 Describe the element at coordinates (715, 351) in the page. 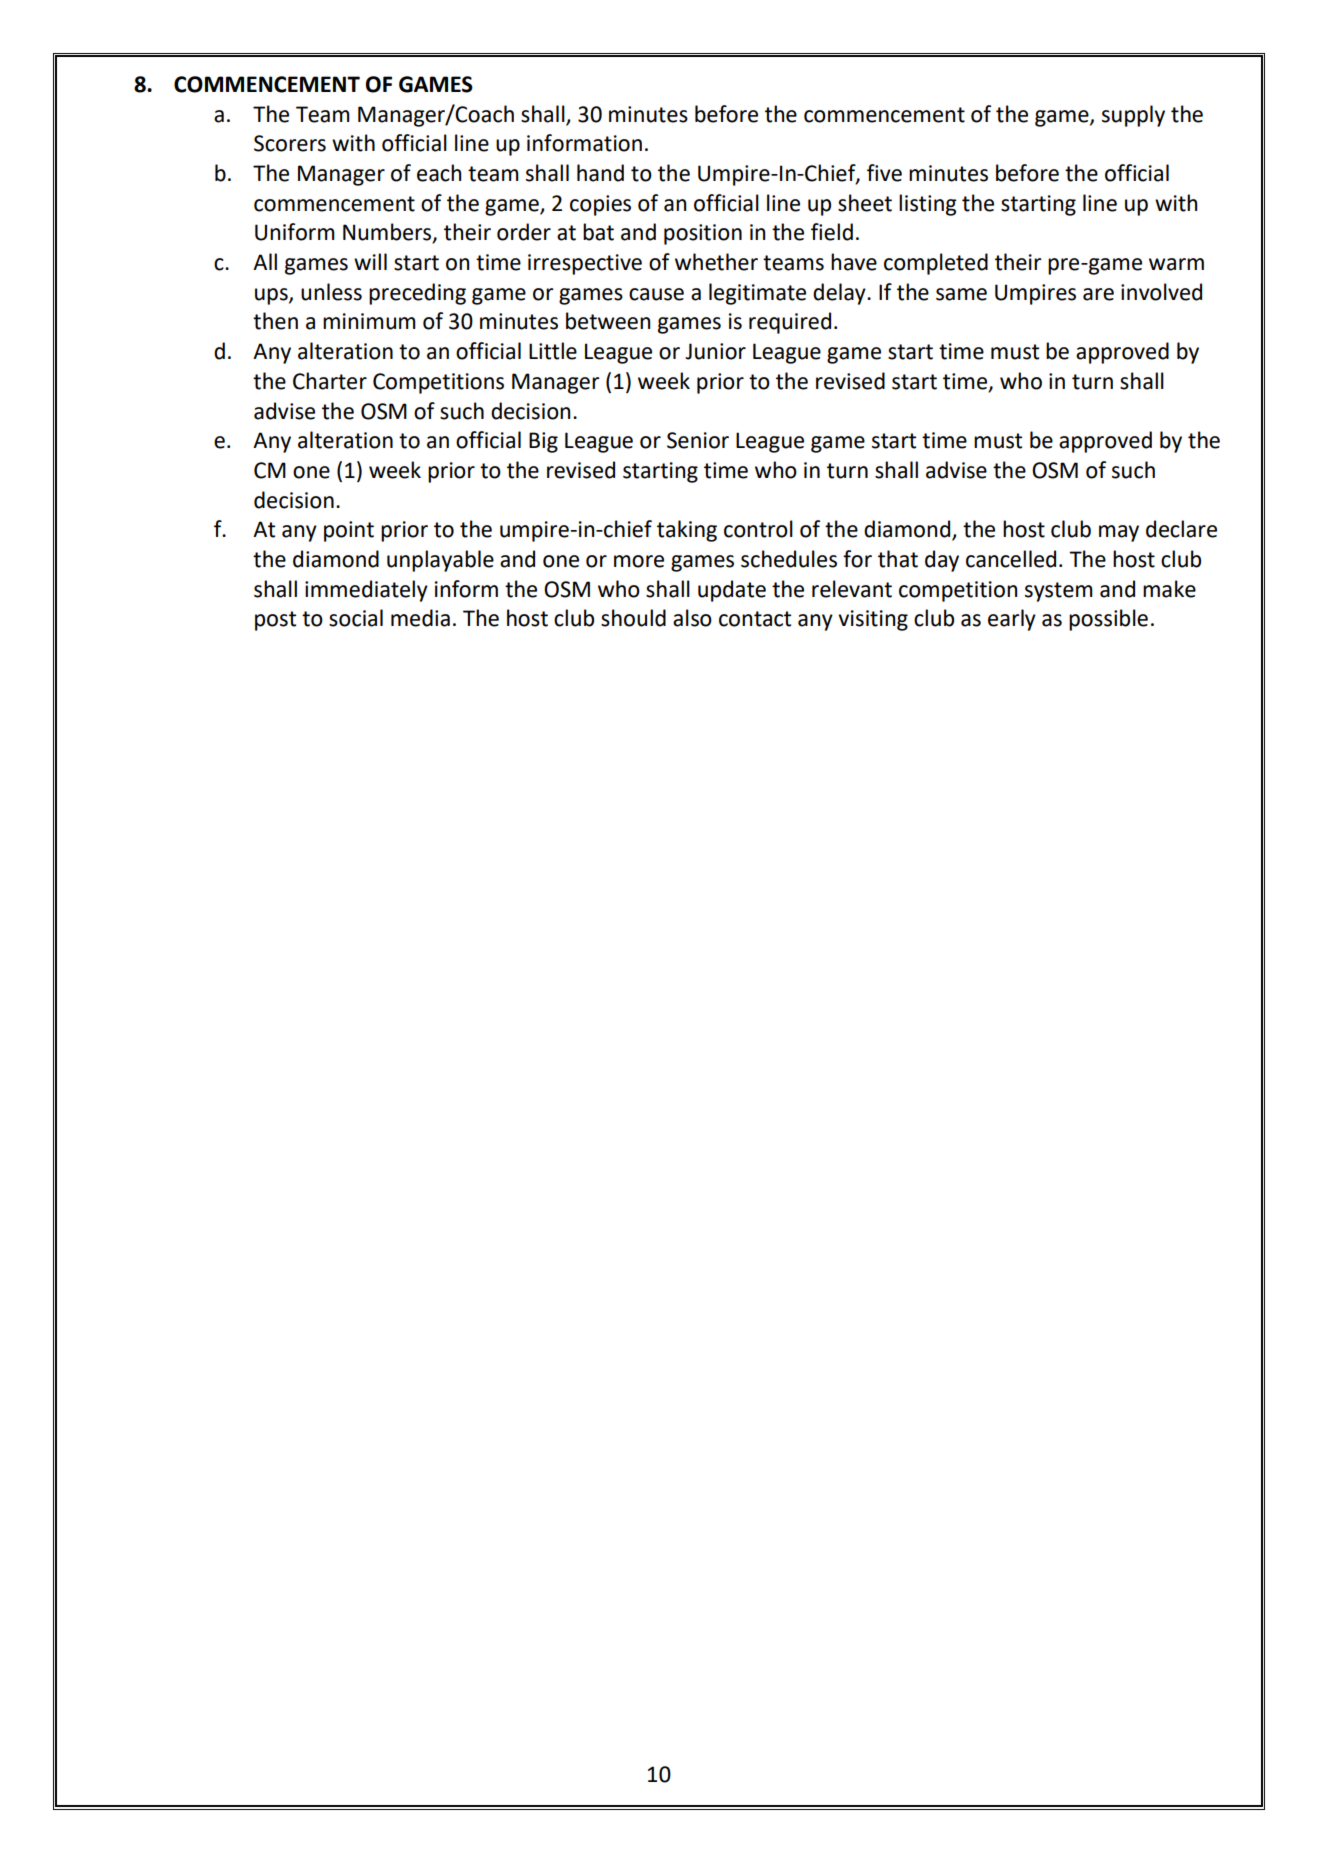

I see `Junior` at that location.
